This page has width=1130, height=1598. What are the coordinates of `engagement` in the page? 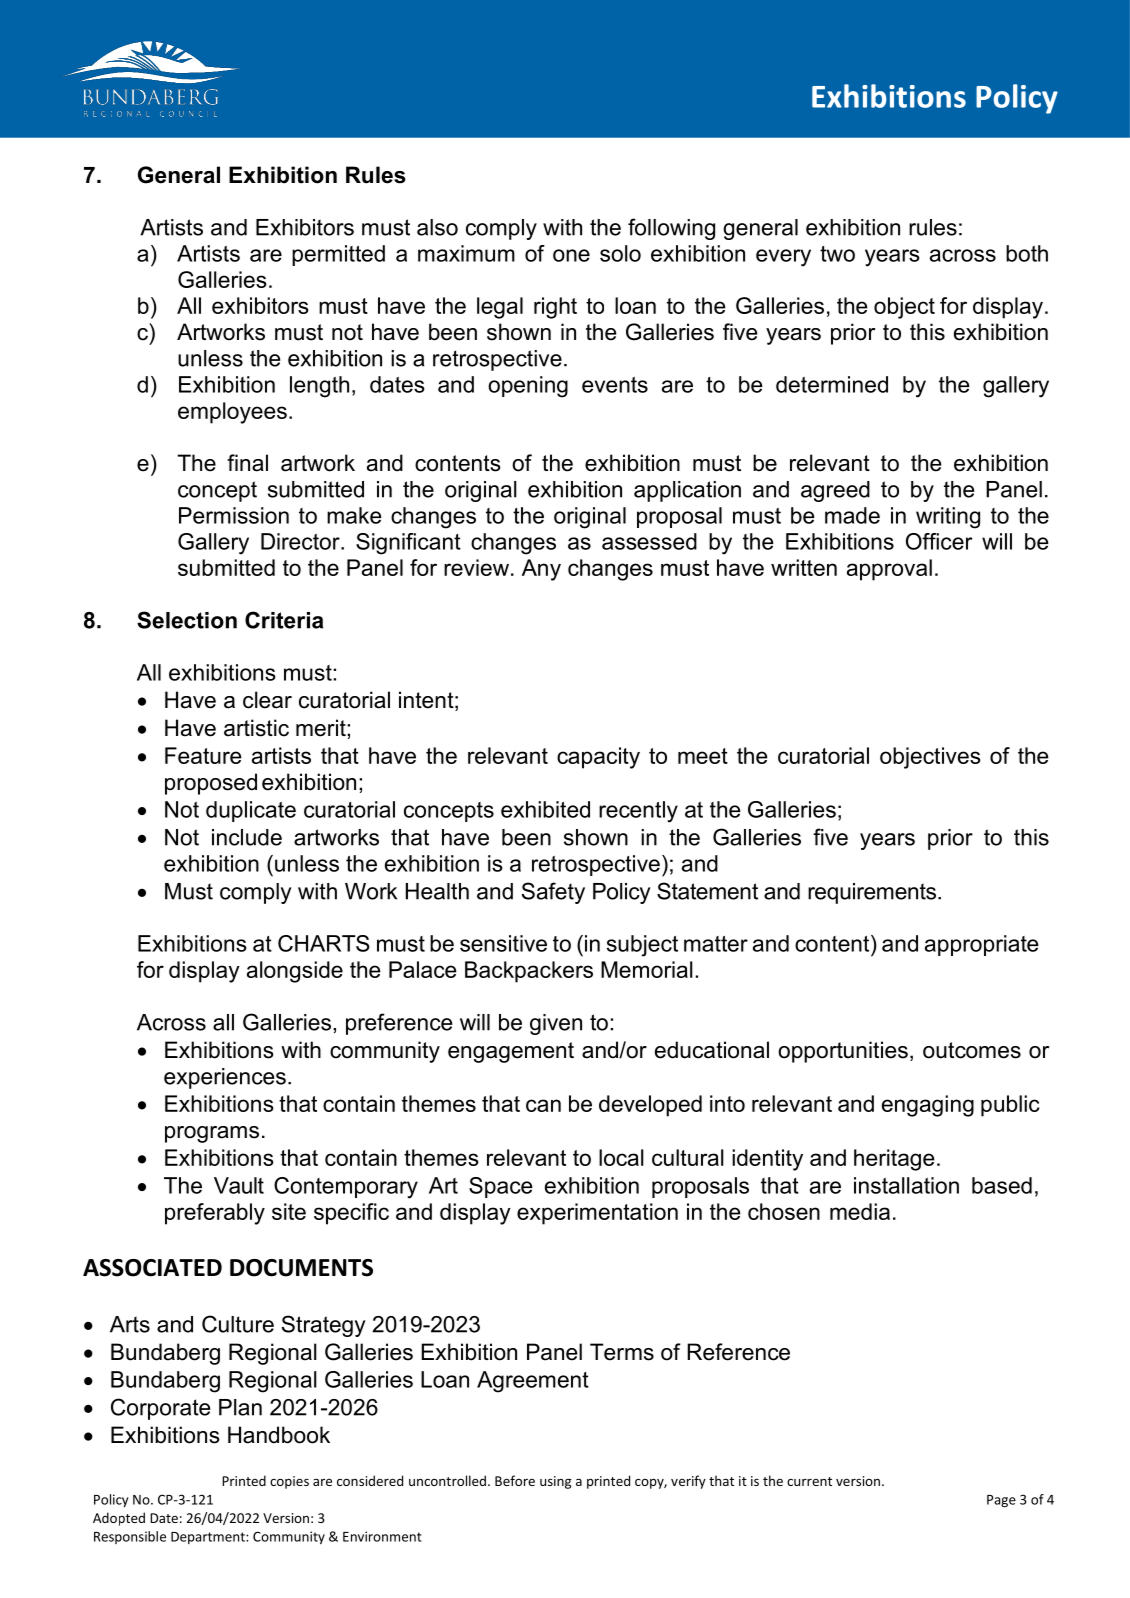 It's located at (511, 1052).
